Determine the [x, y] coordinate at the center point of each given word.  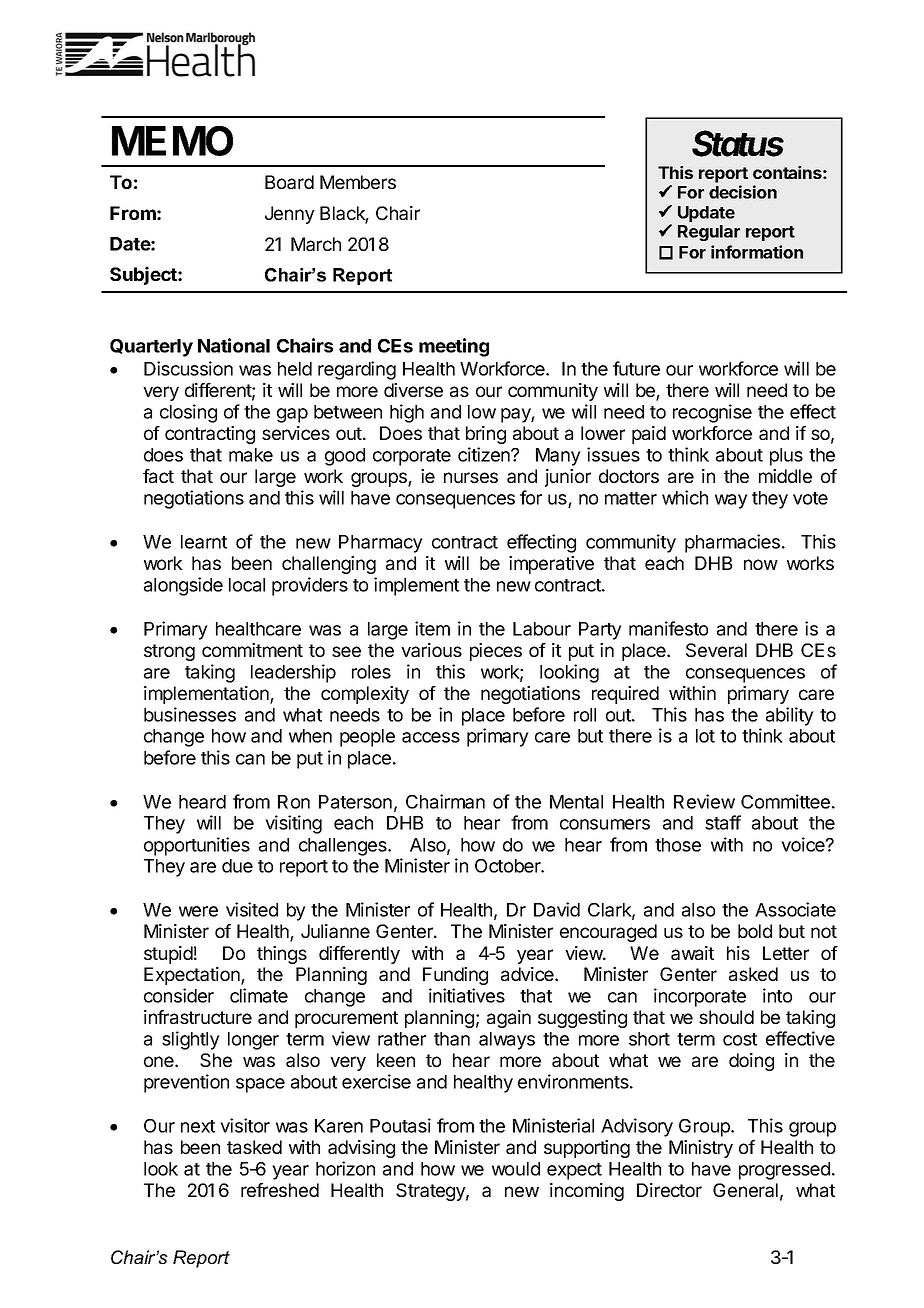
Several [716, 650]
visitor [245, 1125]
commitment [252, 650]
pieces [496, 652]
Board [289, 182]
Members [358, 182]
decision [743, 192]
